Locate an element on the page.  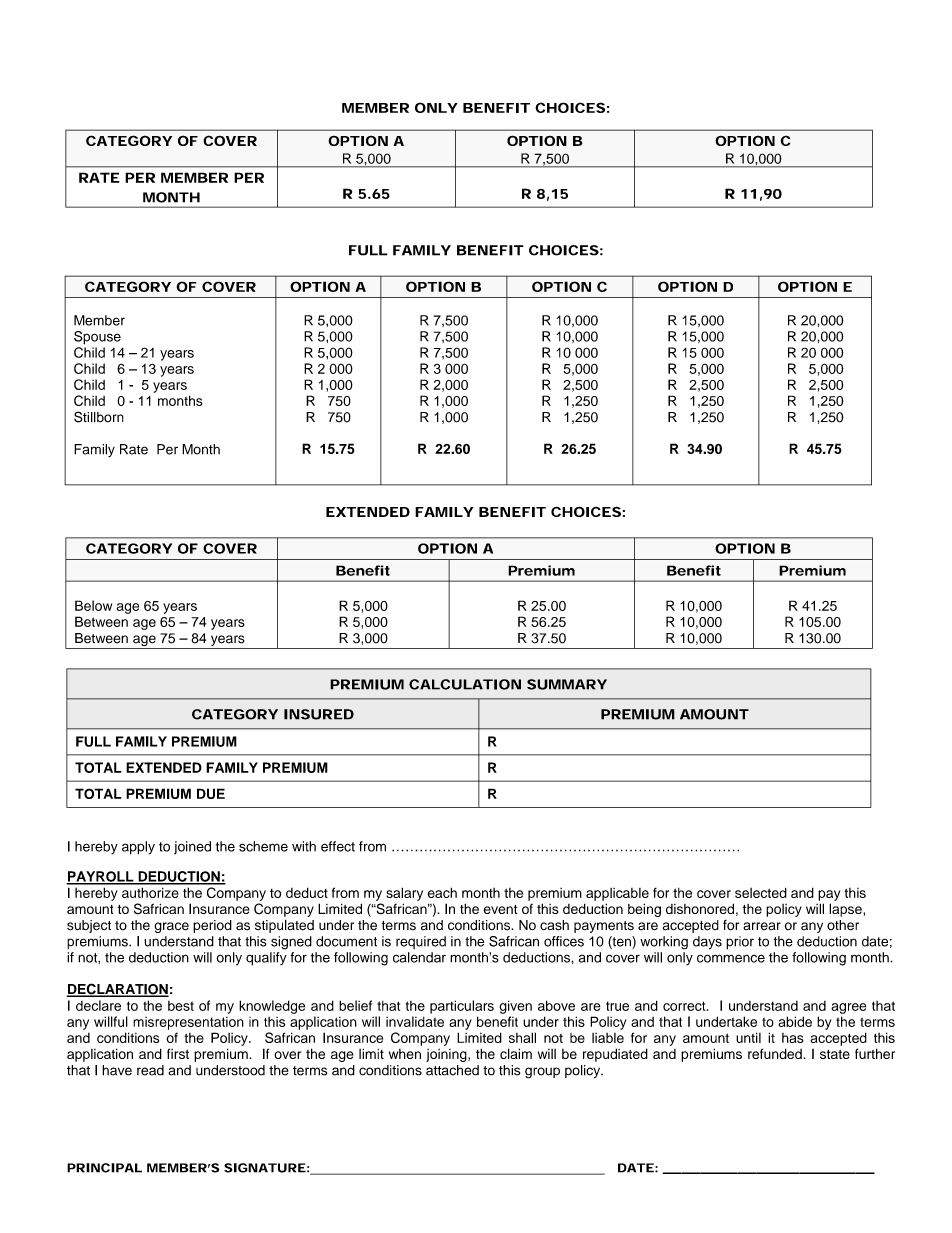
Below is located at coordinates (93, 605).
